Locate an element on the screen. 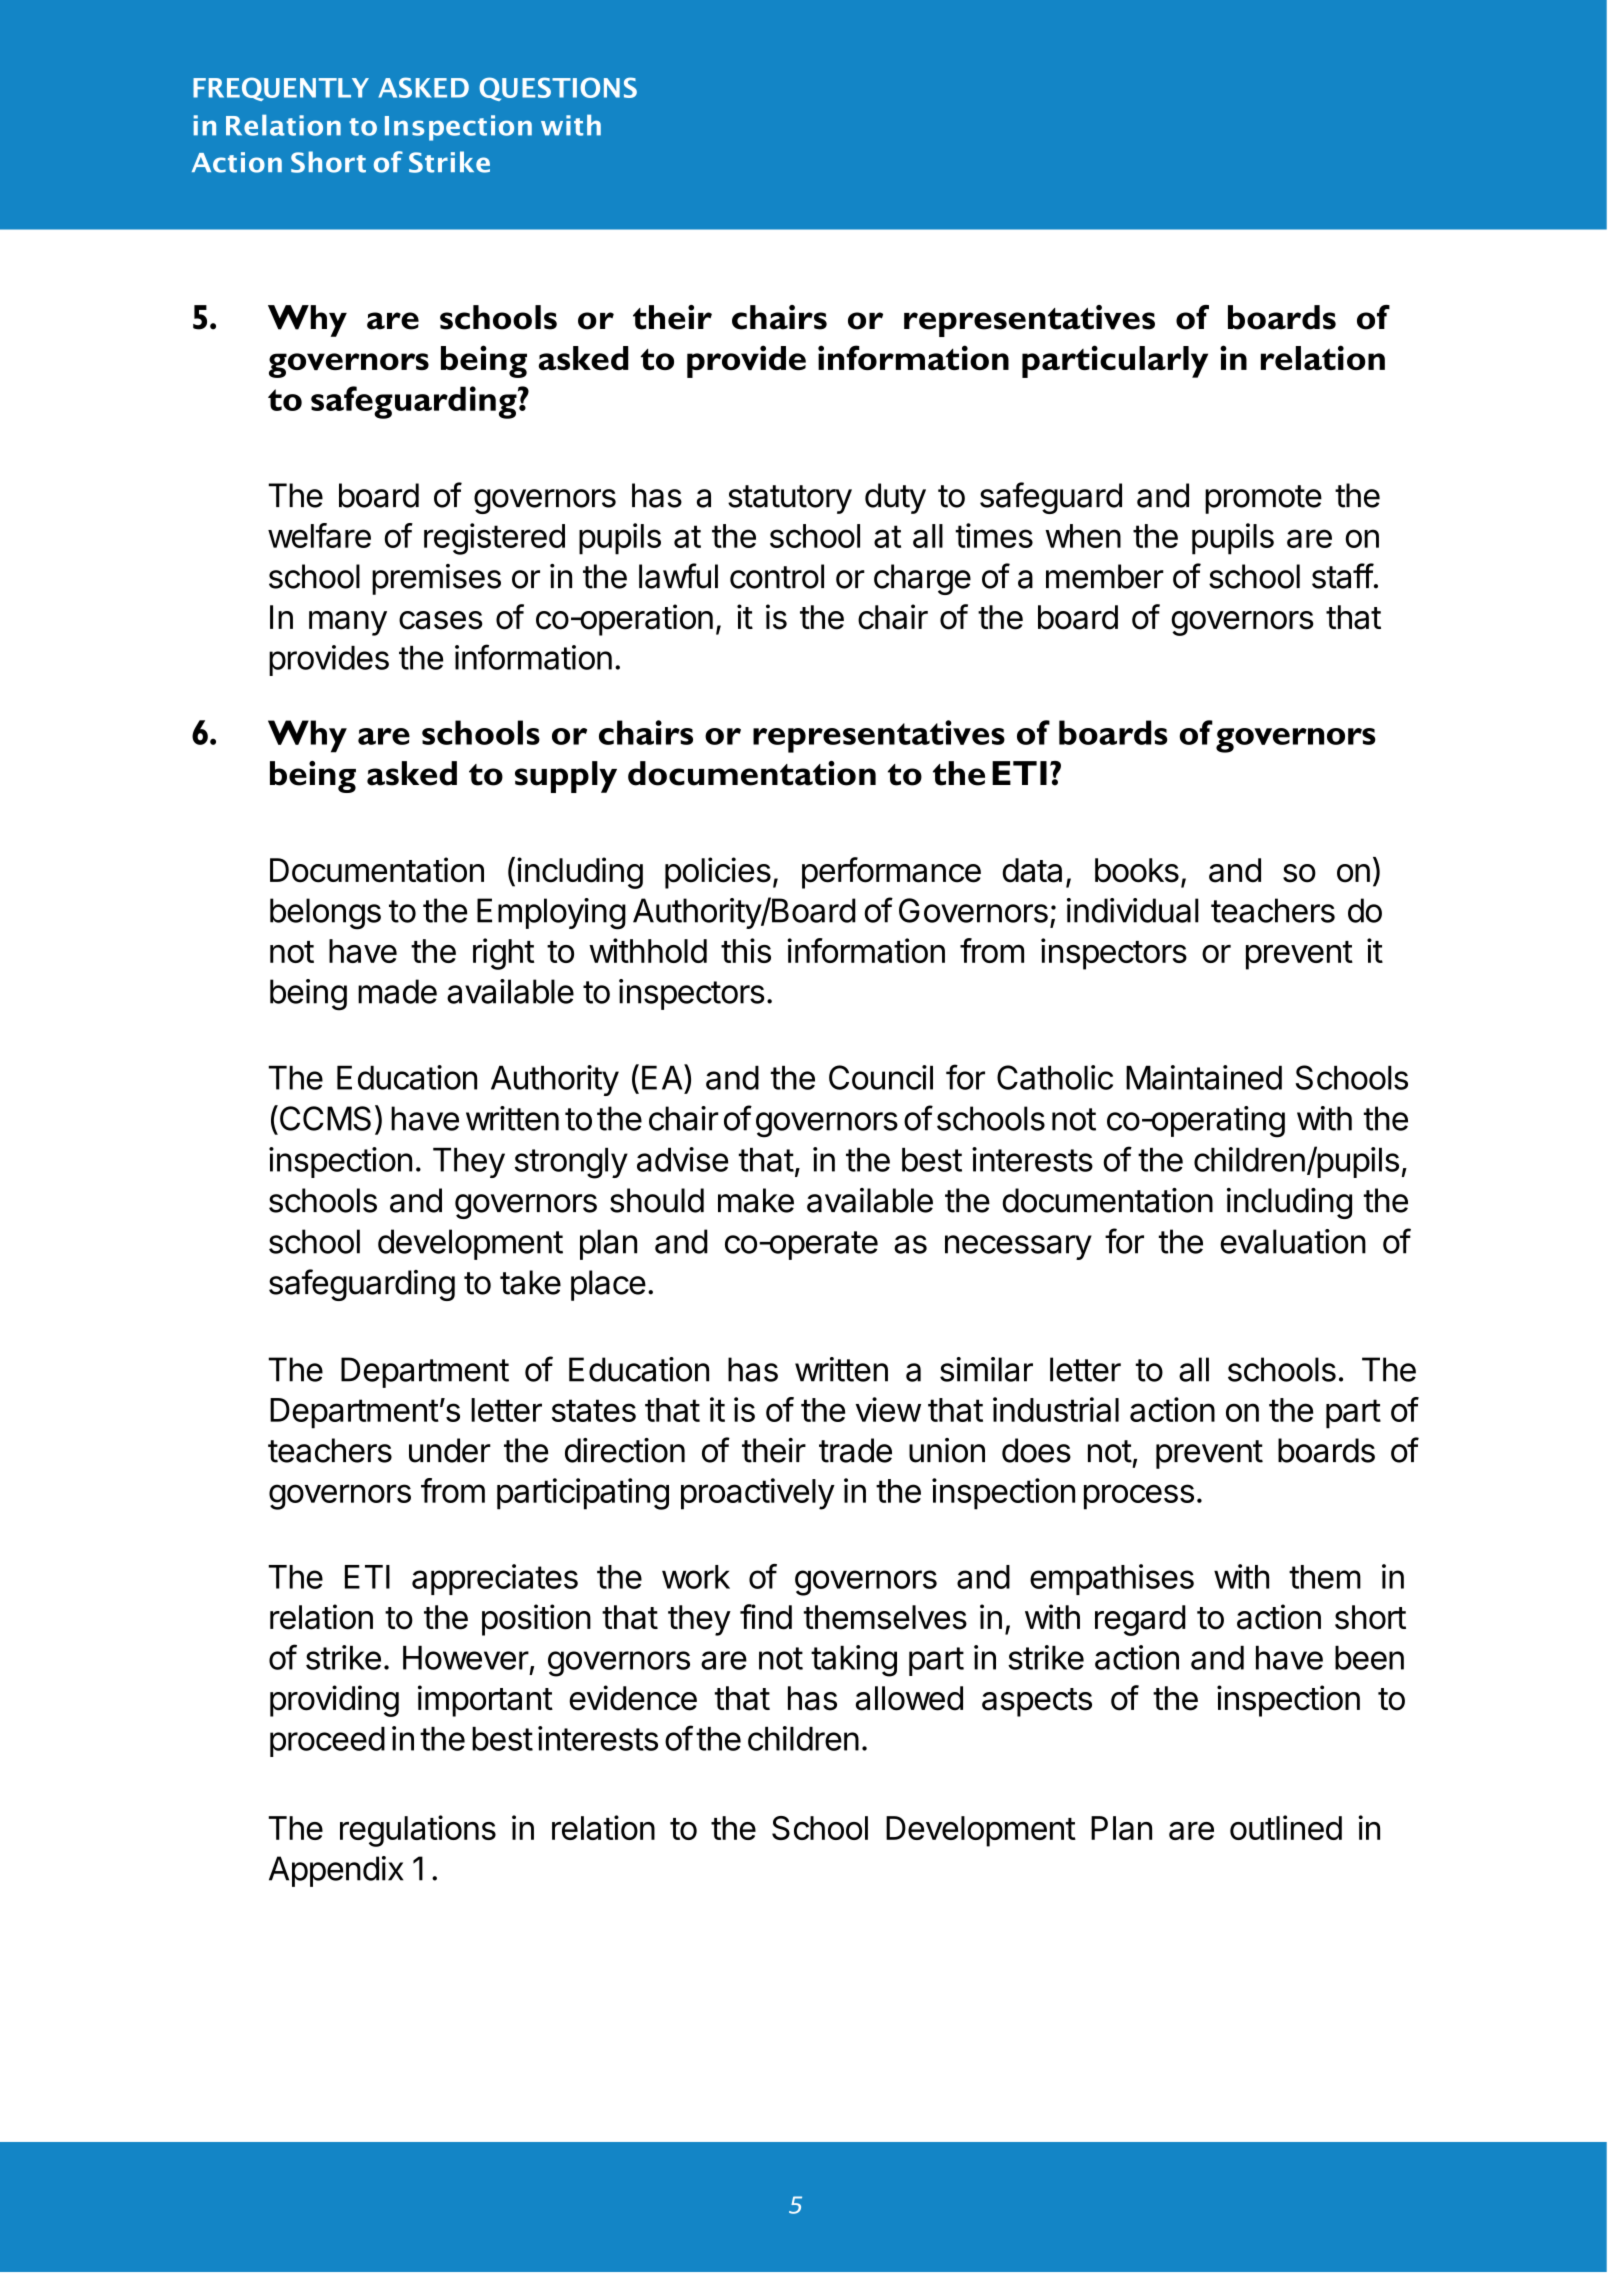  regulations is located at coordinates (418, 1831).
